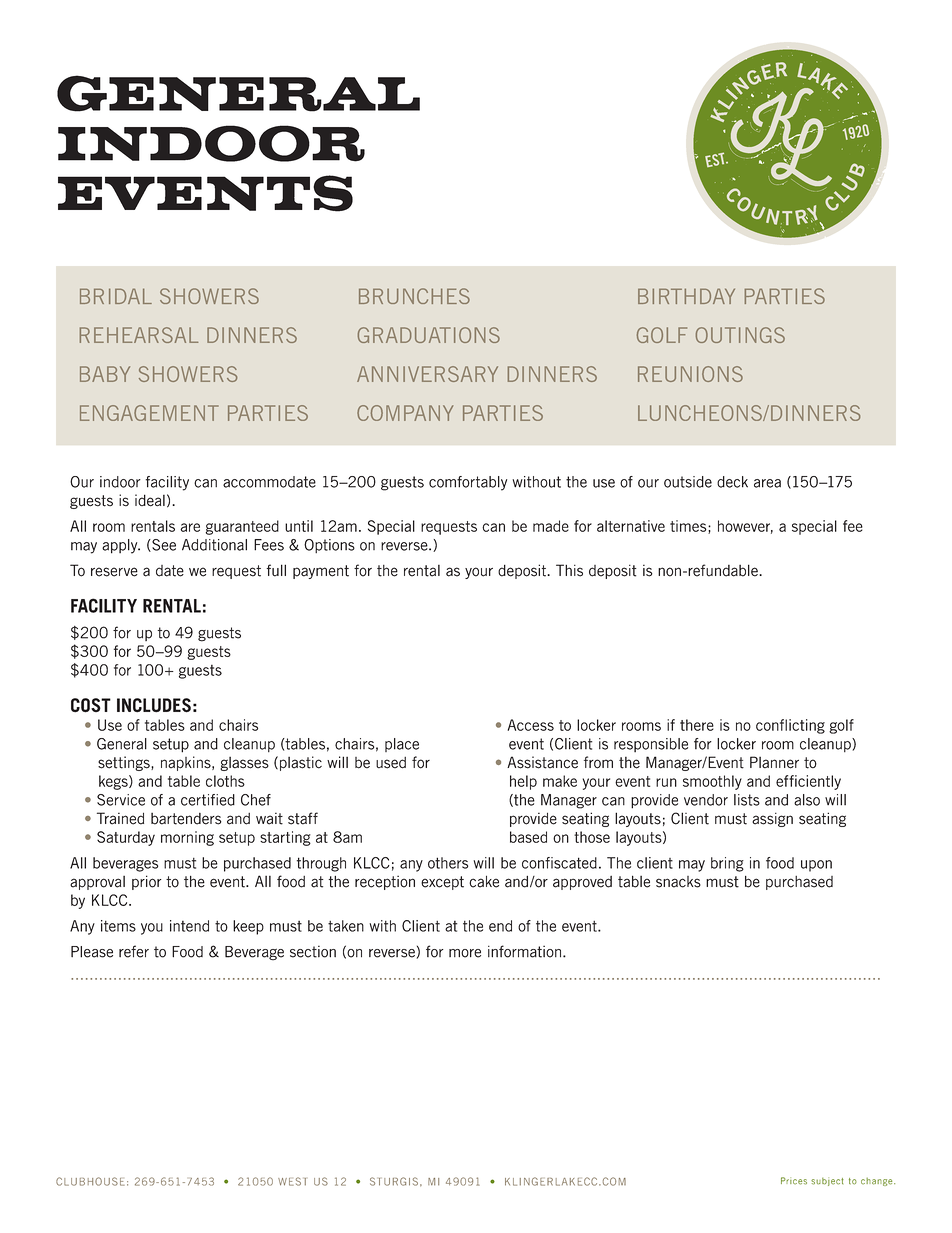  Describe the element at coordinates (90, 1181) in the document. I see `CLUBHOUSE` at that location.
